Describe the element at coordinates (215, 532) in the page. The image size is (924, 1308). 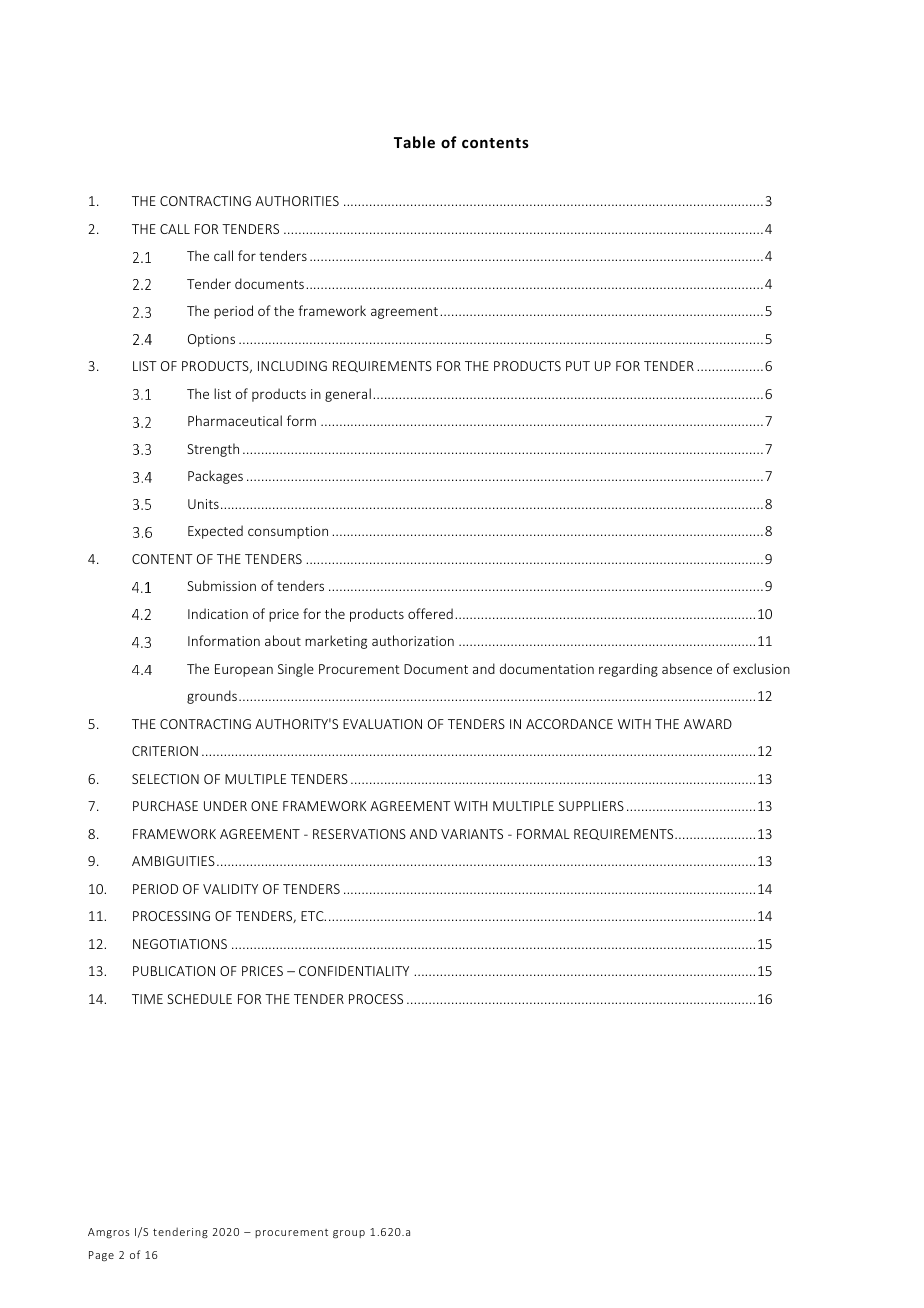
I see `Expected` at that location.
